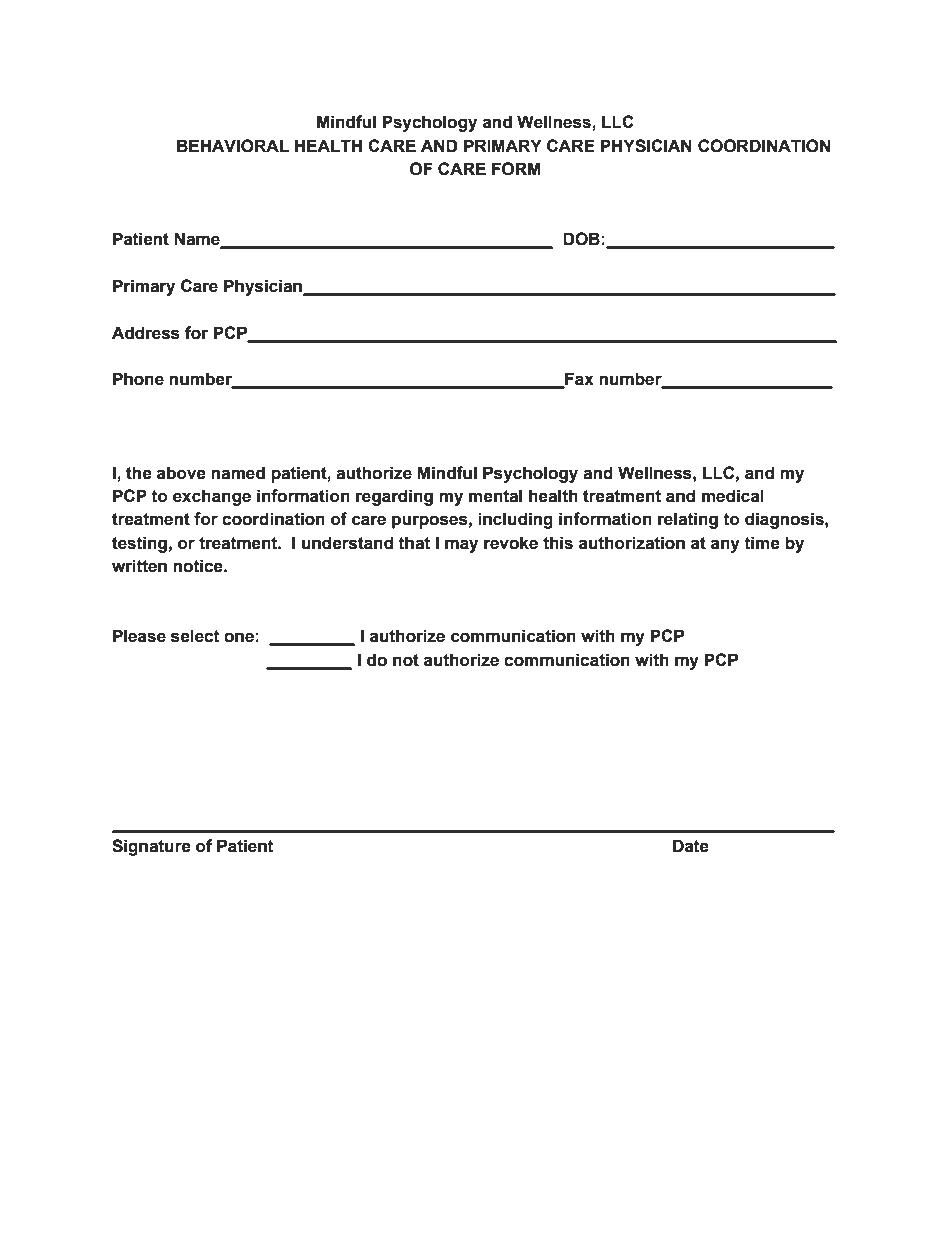  What do you see at coordinates (691, 846) in the document?
I see `Date` at bounding box center [691, 846].
